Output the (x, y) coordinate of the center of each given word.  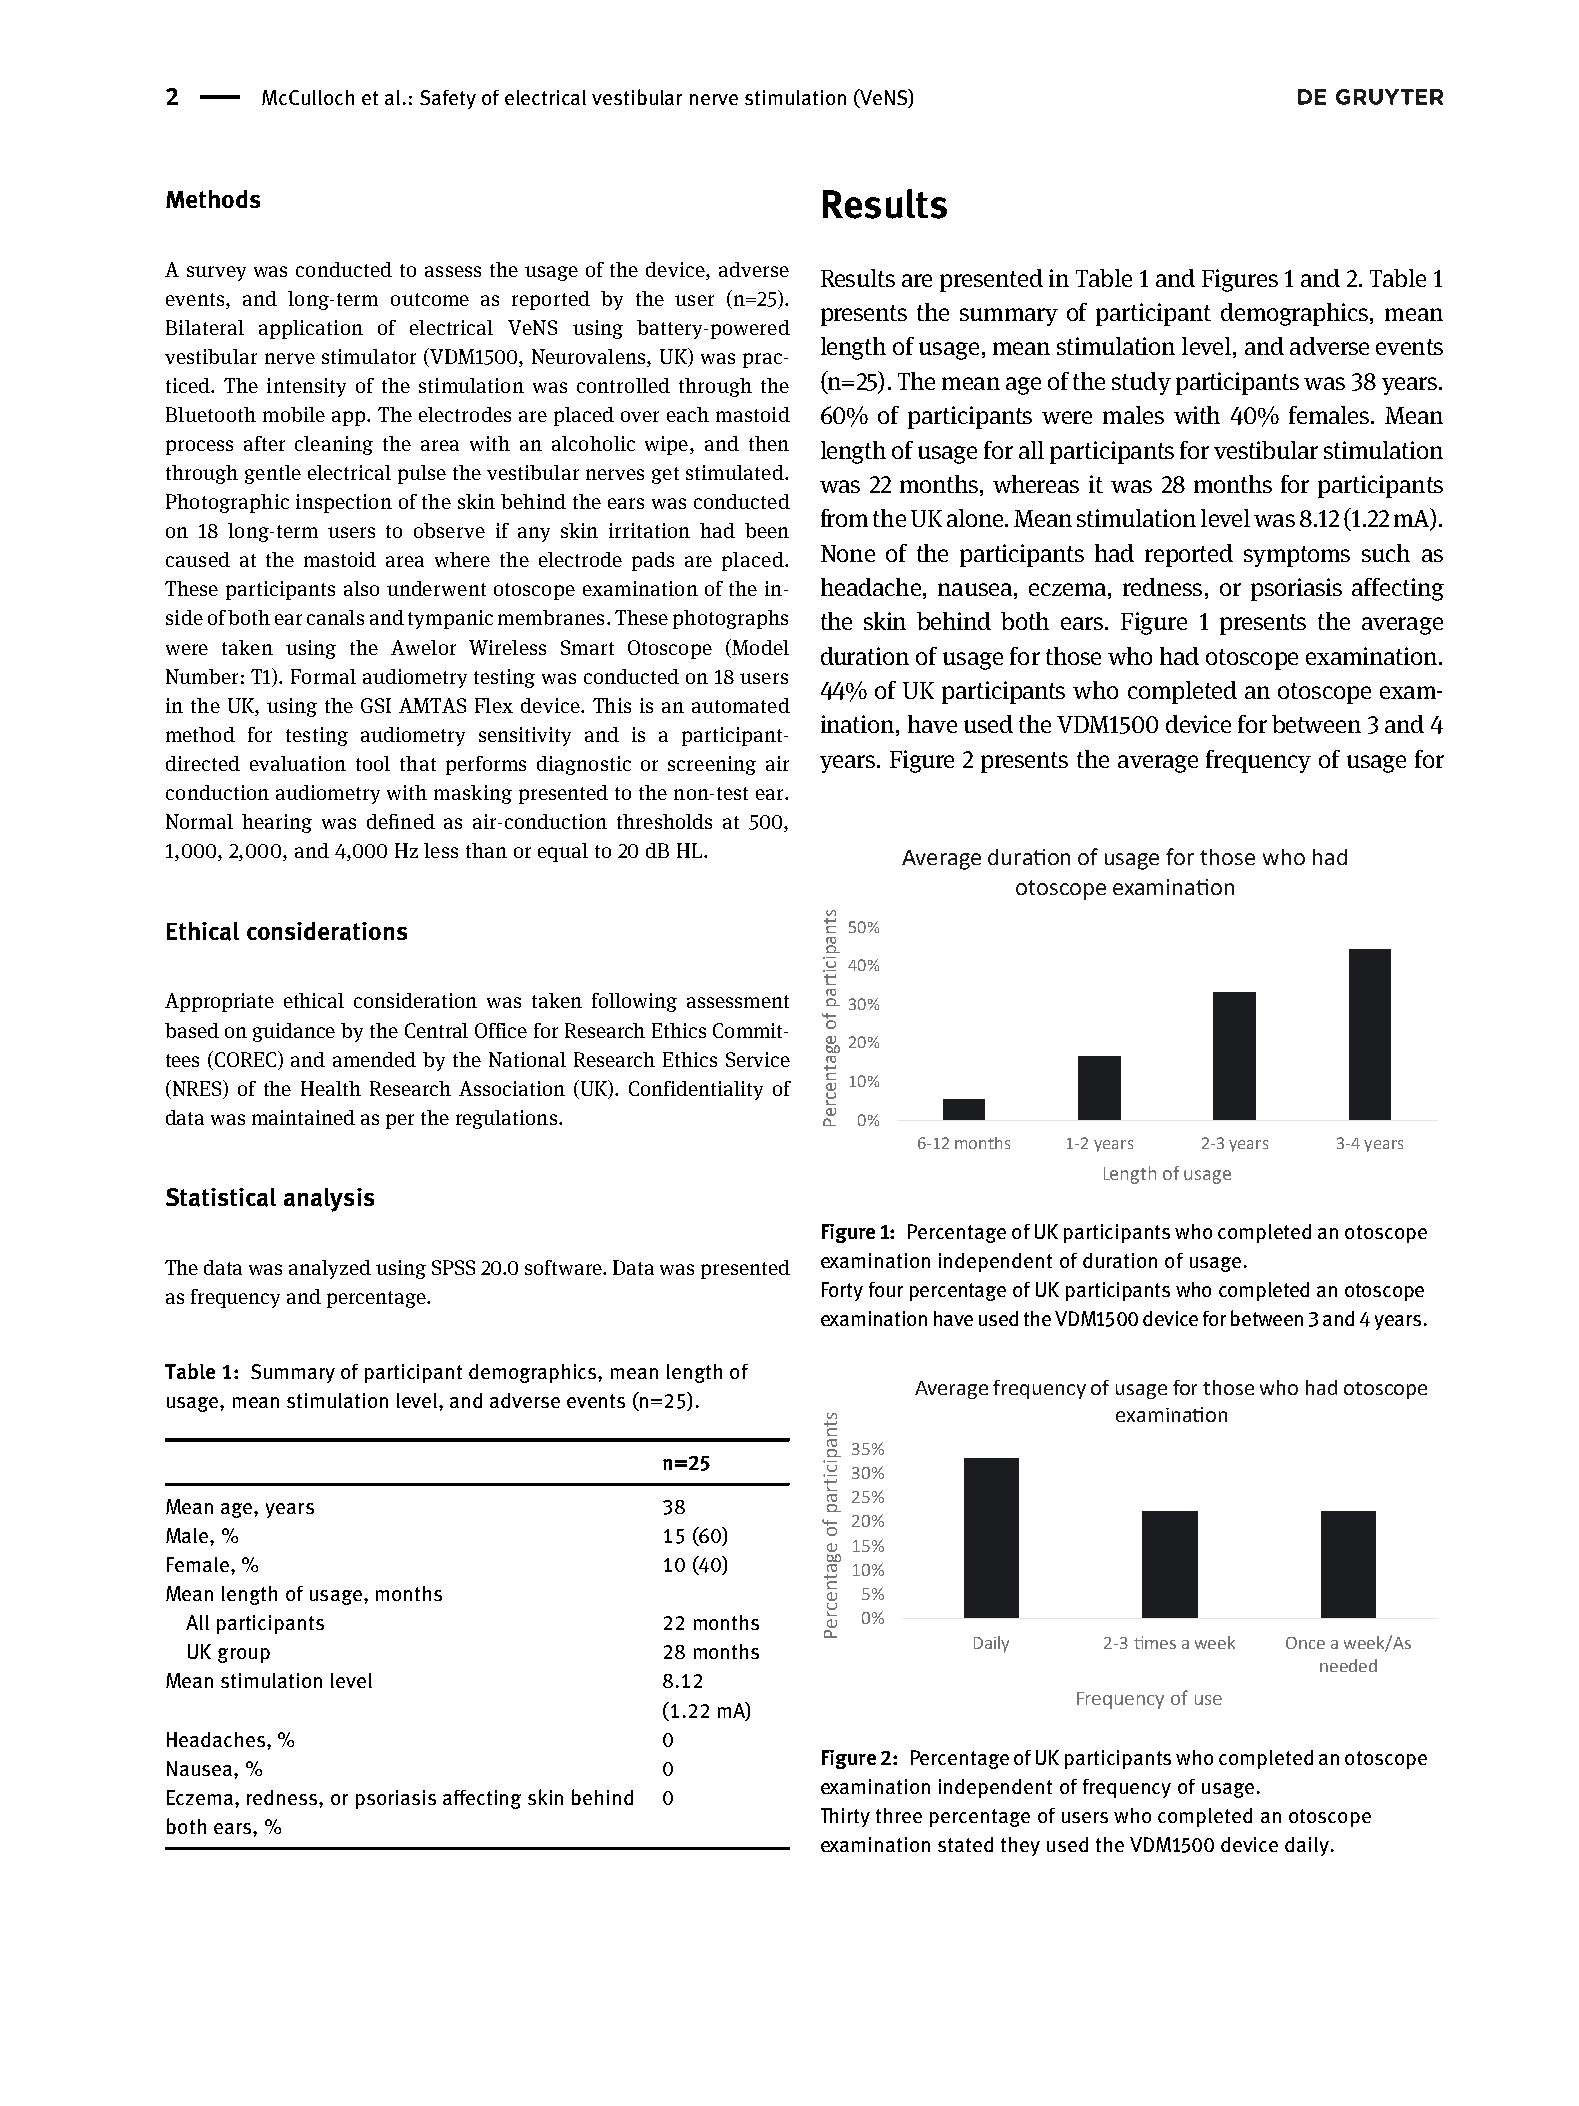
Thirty (845, 1817)
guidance (294, 1032)
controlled (623, 385)
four (886, 1289)
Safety (448, 99)
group (244, 1655)
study (1141, 383)
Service (758, 1059)
